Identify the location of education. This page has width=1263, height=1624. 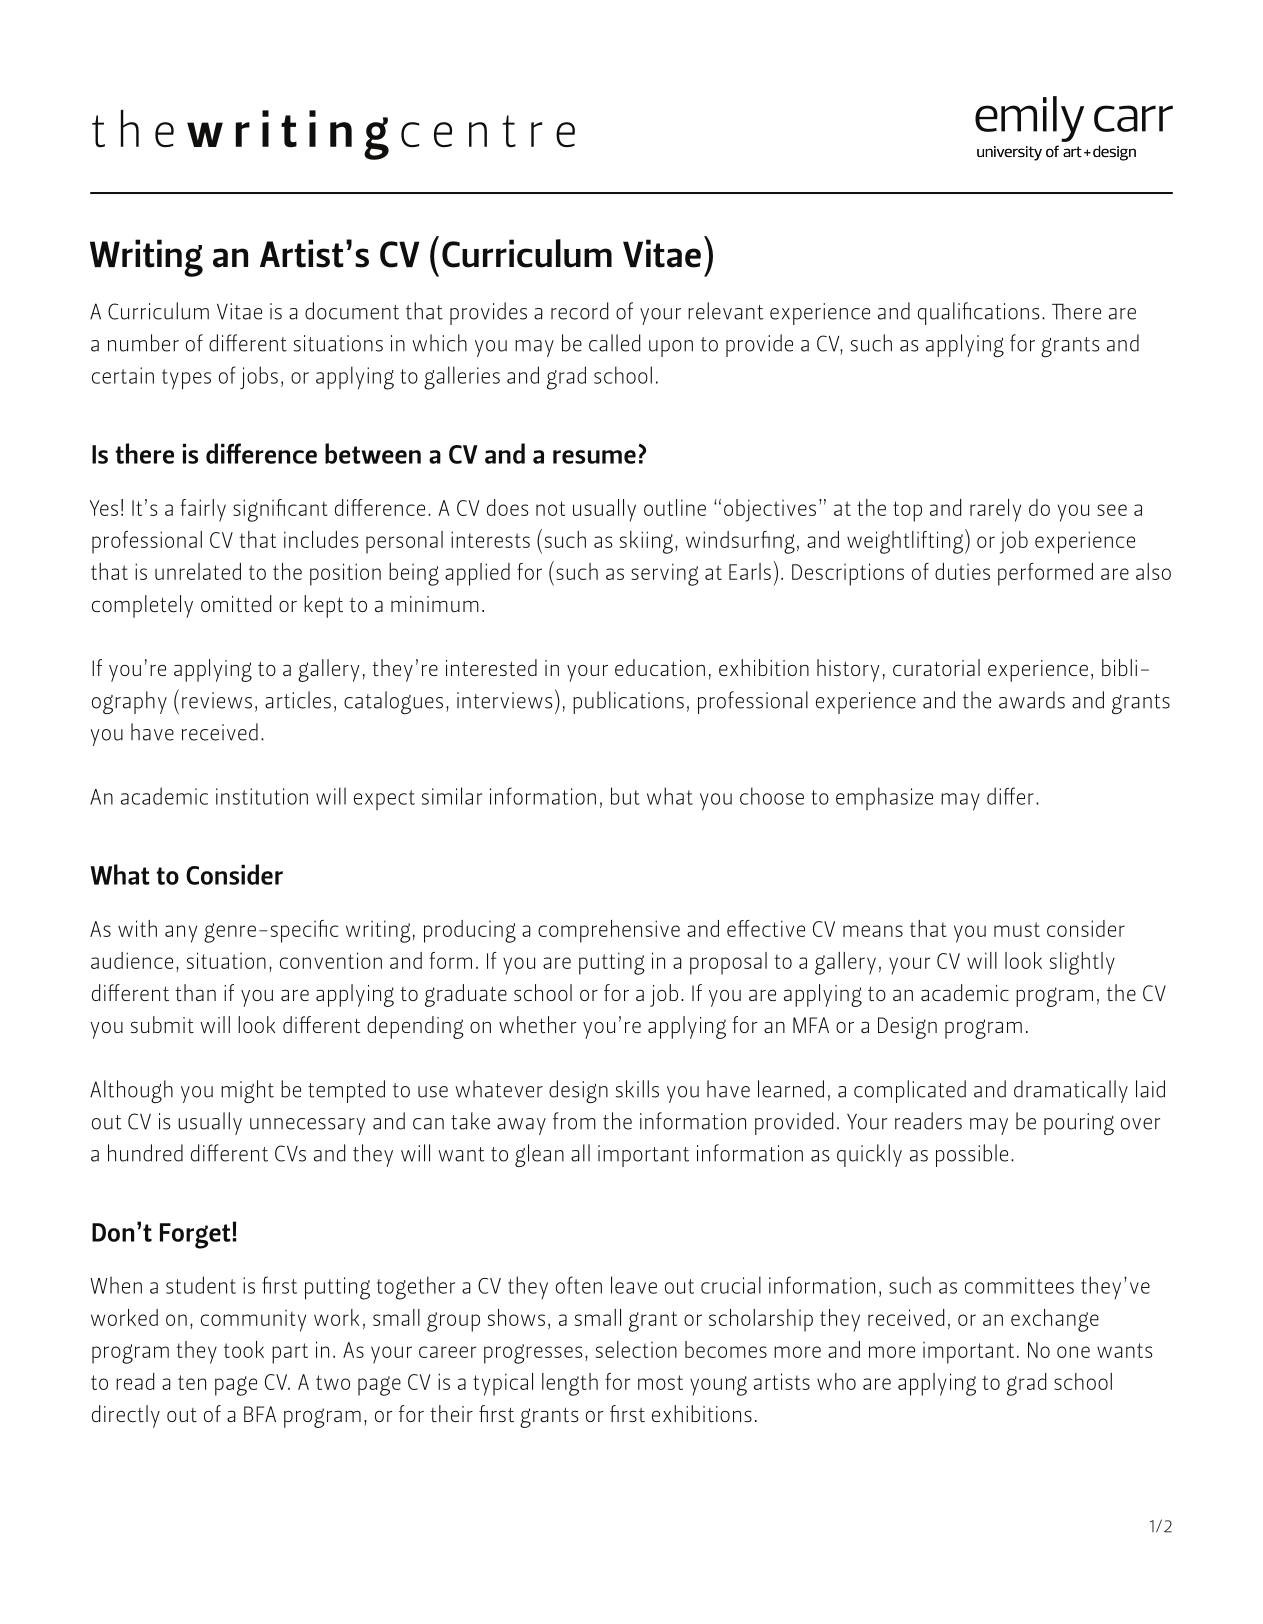
(660, 667).
